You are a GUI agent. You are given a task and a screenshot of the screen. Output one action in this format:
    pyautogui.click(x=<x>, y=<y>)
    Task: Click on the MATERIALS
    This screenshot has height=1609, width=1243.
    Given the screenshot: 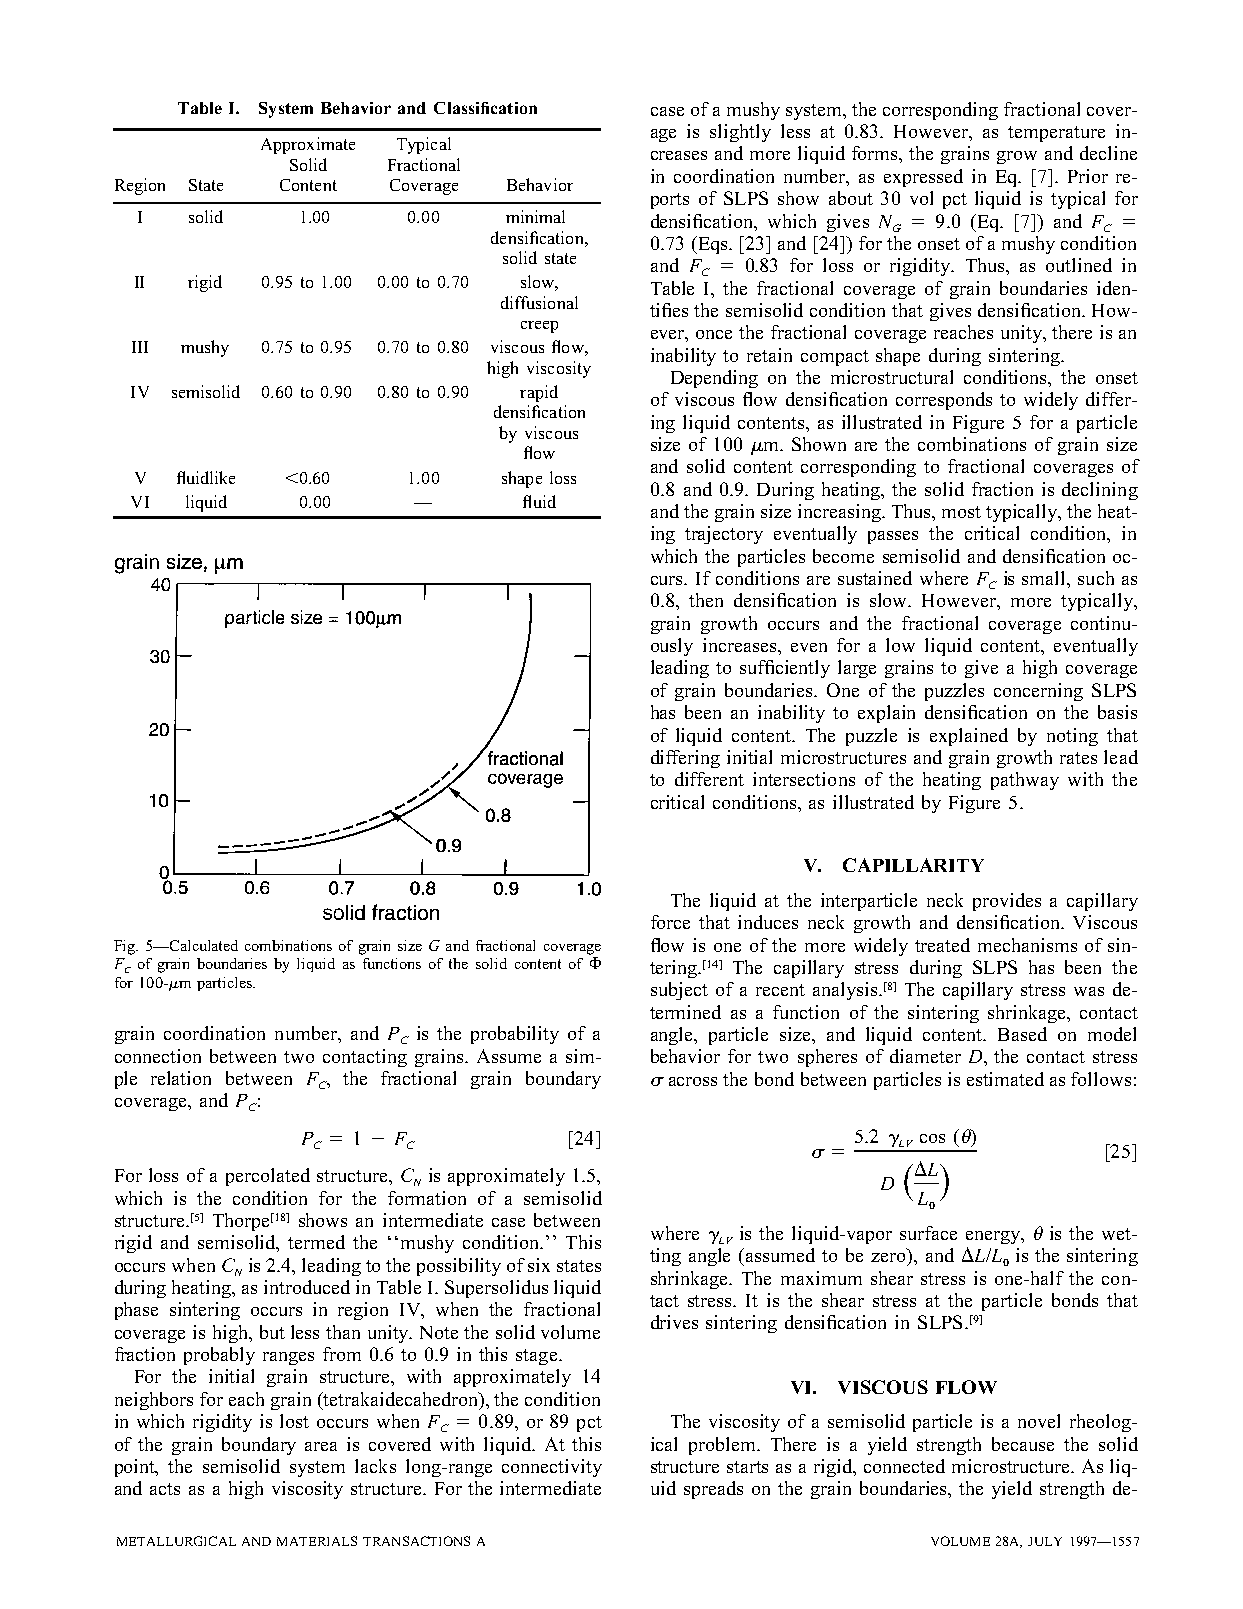 What is the action you would take?
    pyautogui.click(x=317, y=1541)
